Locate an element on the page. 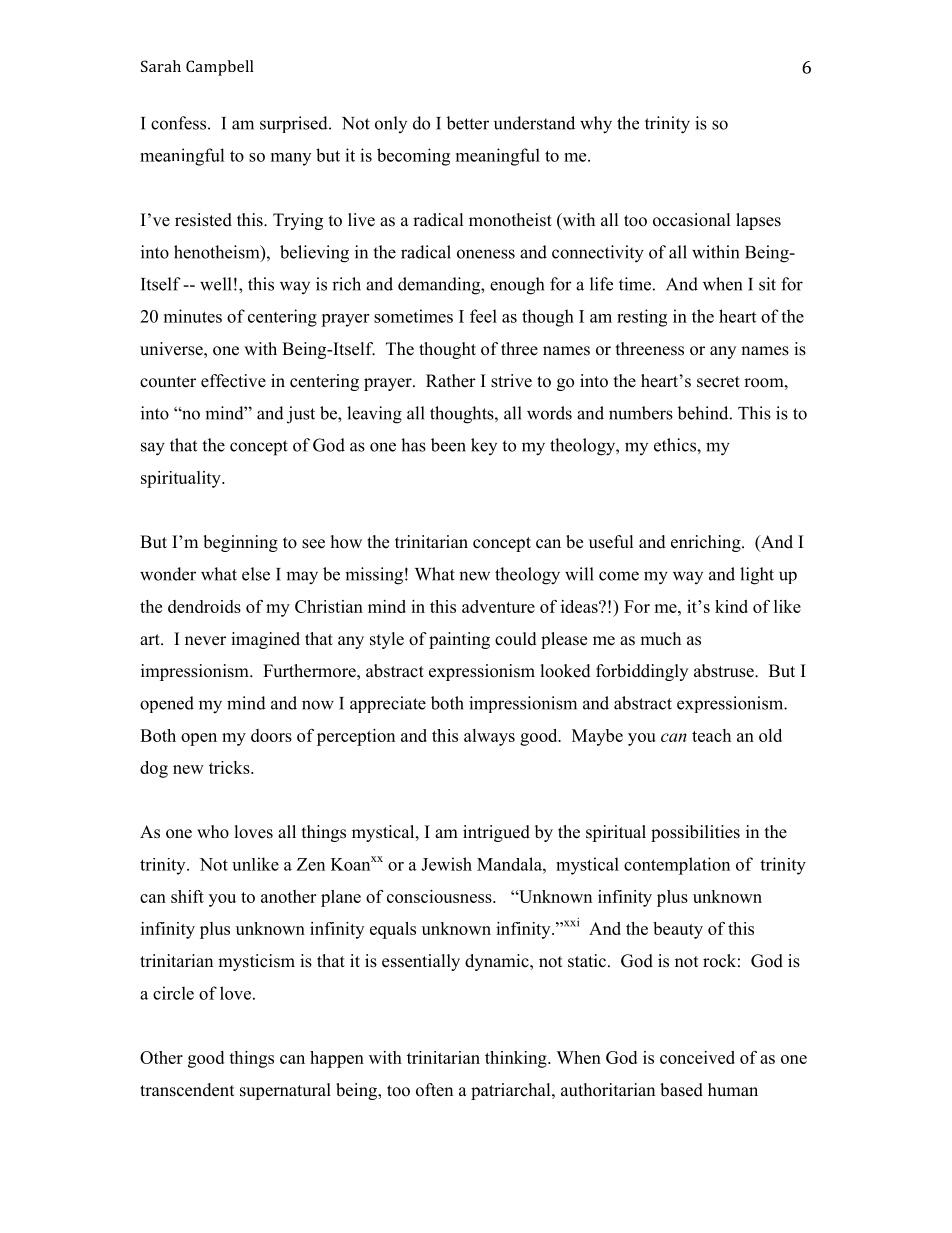 The height and width of the page is (1233, 952). often is located at coordinates (434, 1090).
